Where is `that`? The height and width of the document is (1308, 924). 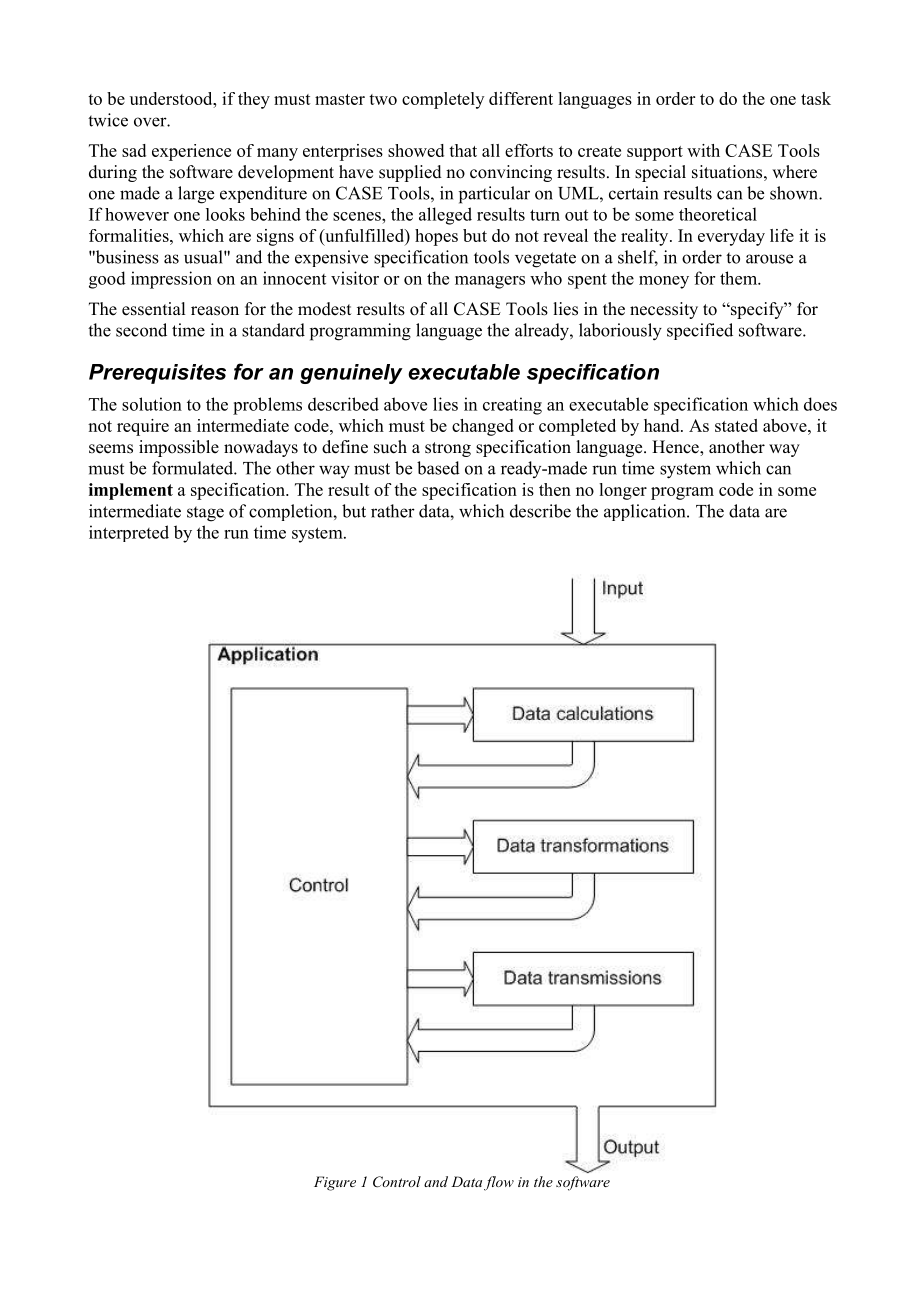
that is located at coordinates (463, 150).
